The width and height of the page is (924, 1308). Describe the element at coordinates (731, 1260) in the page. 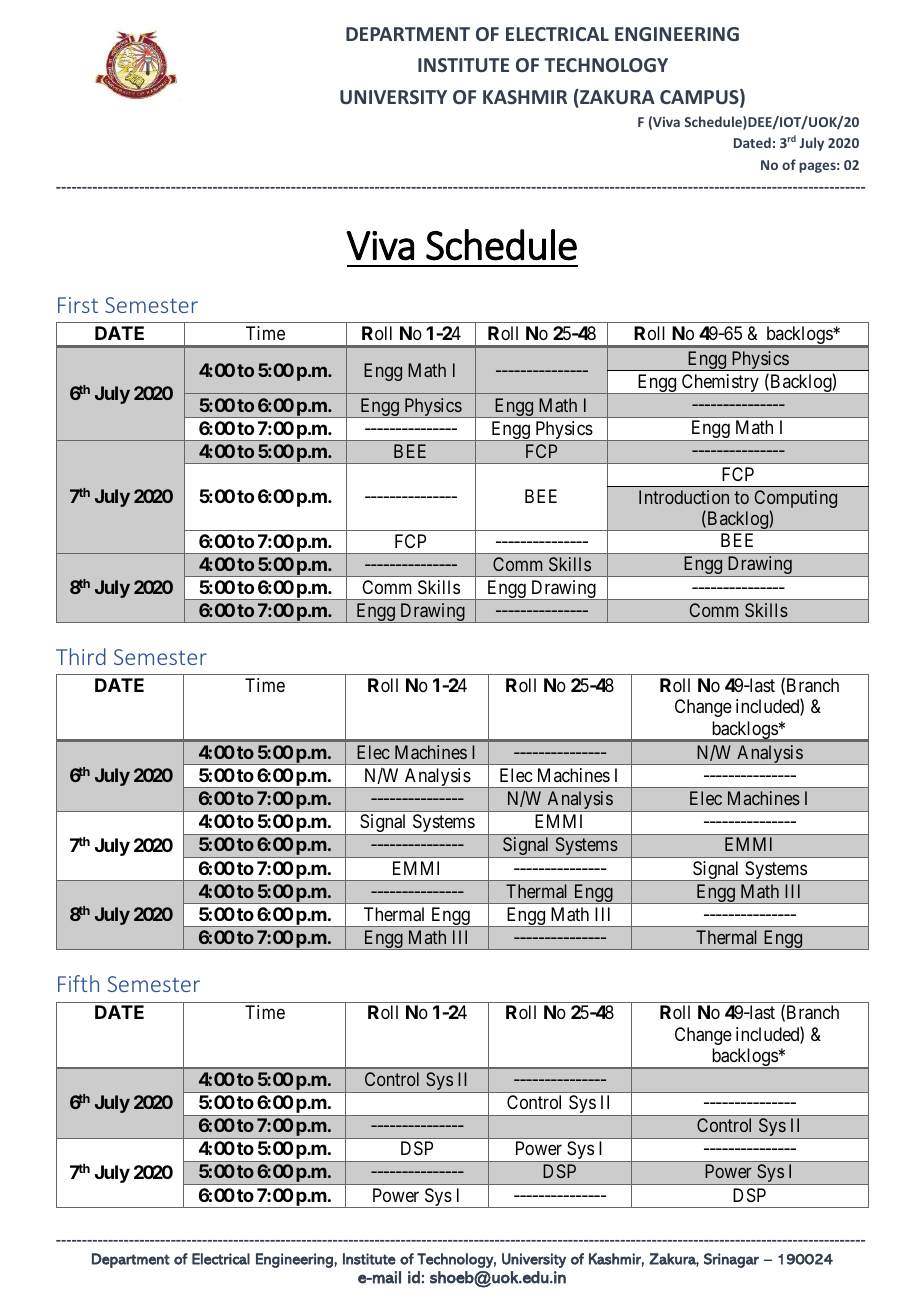

I see `Srinagar` at that location.
